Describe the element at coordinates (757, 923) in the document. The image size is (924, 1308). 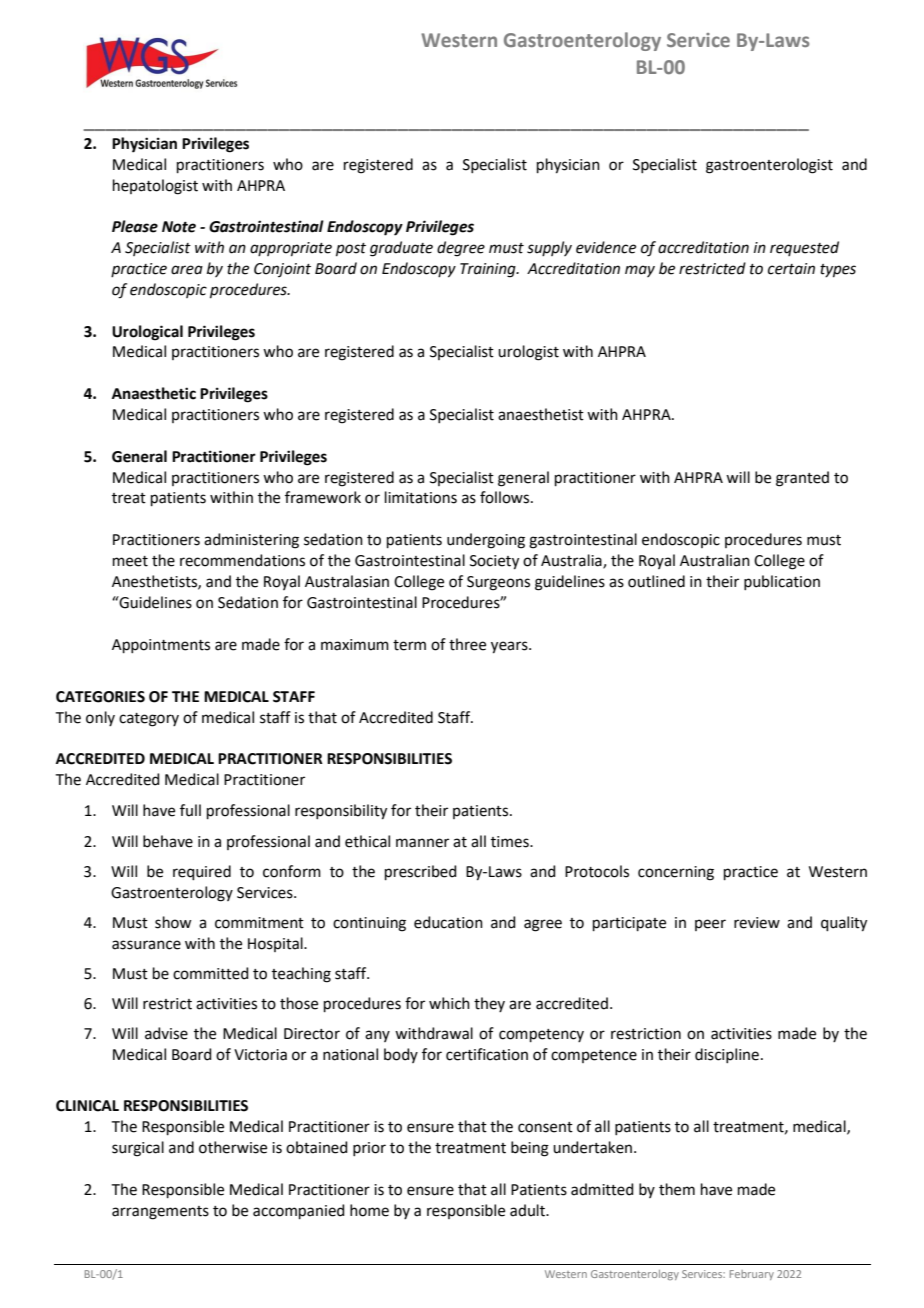
I see `review` at that location.
